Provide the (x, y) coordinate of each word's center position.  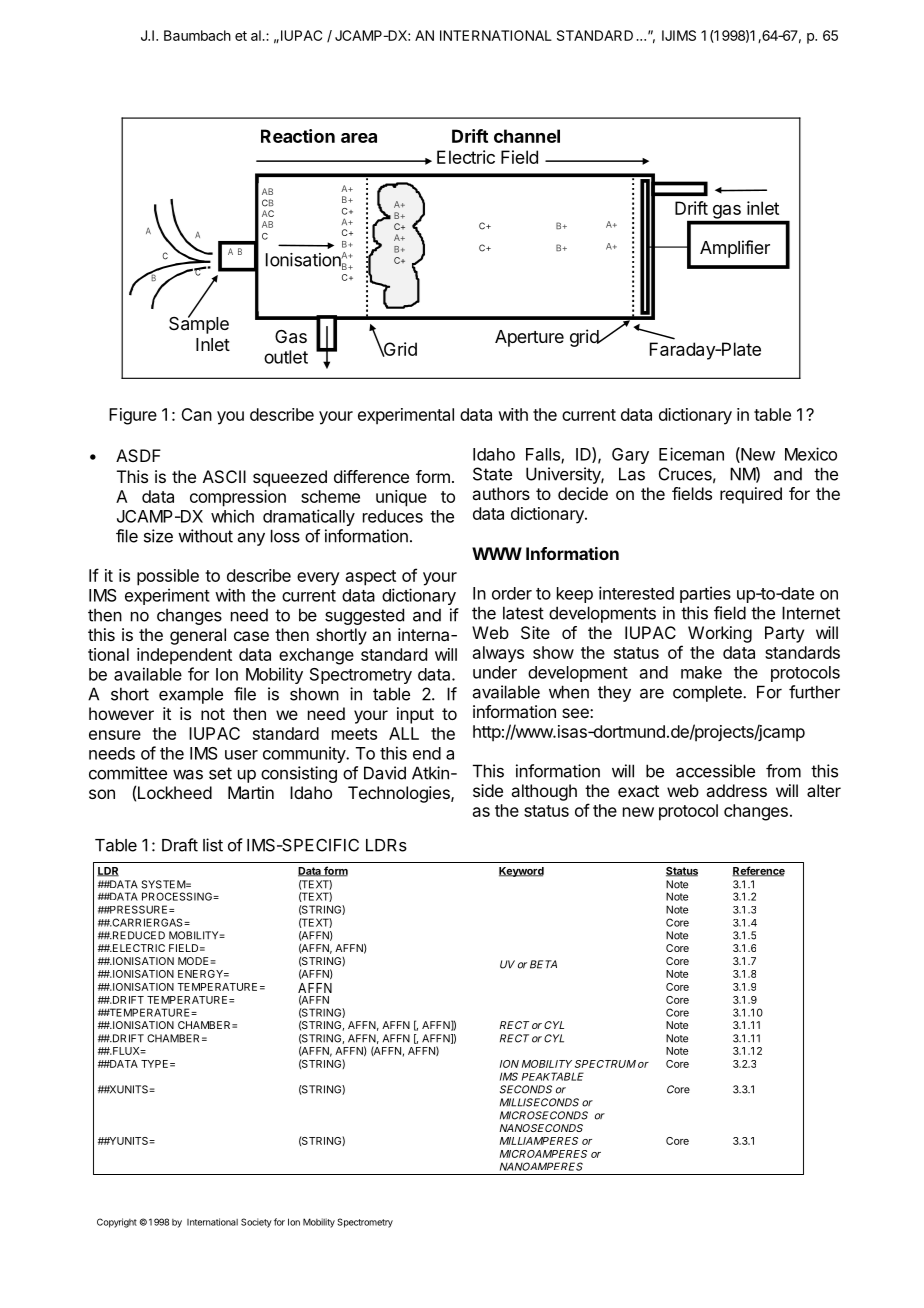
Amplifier (735, 249)
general (198, 636)
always (498, 654)
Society (256, 1223)
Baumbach (197, 35)
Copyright (117, 1223)
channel (527, 136)
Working (720, 634)
